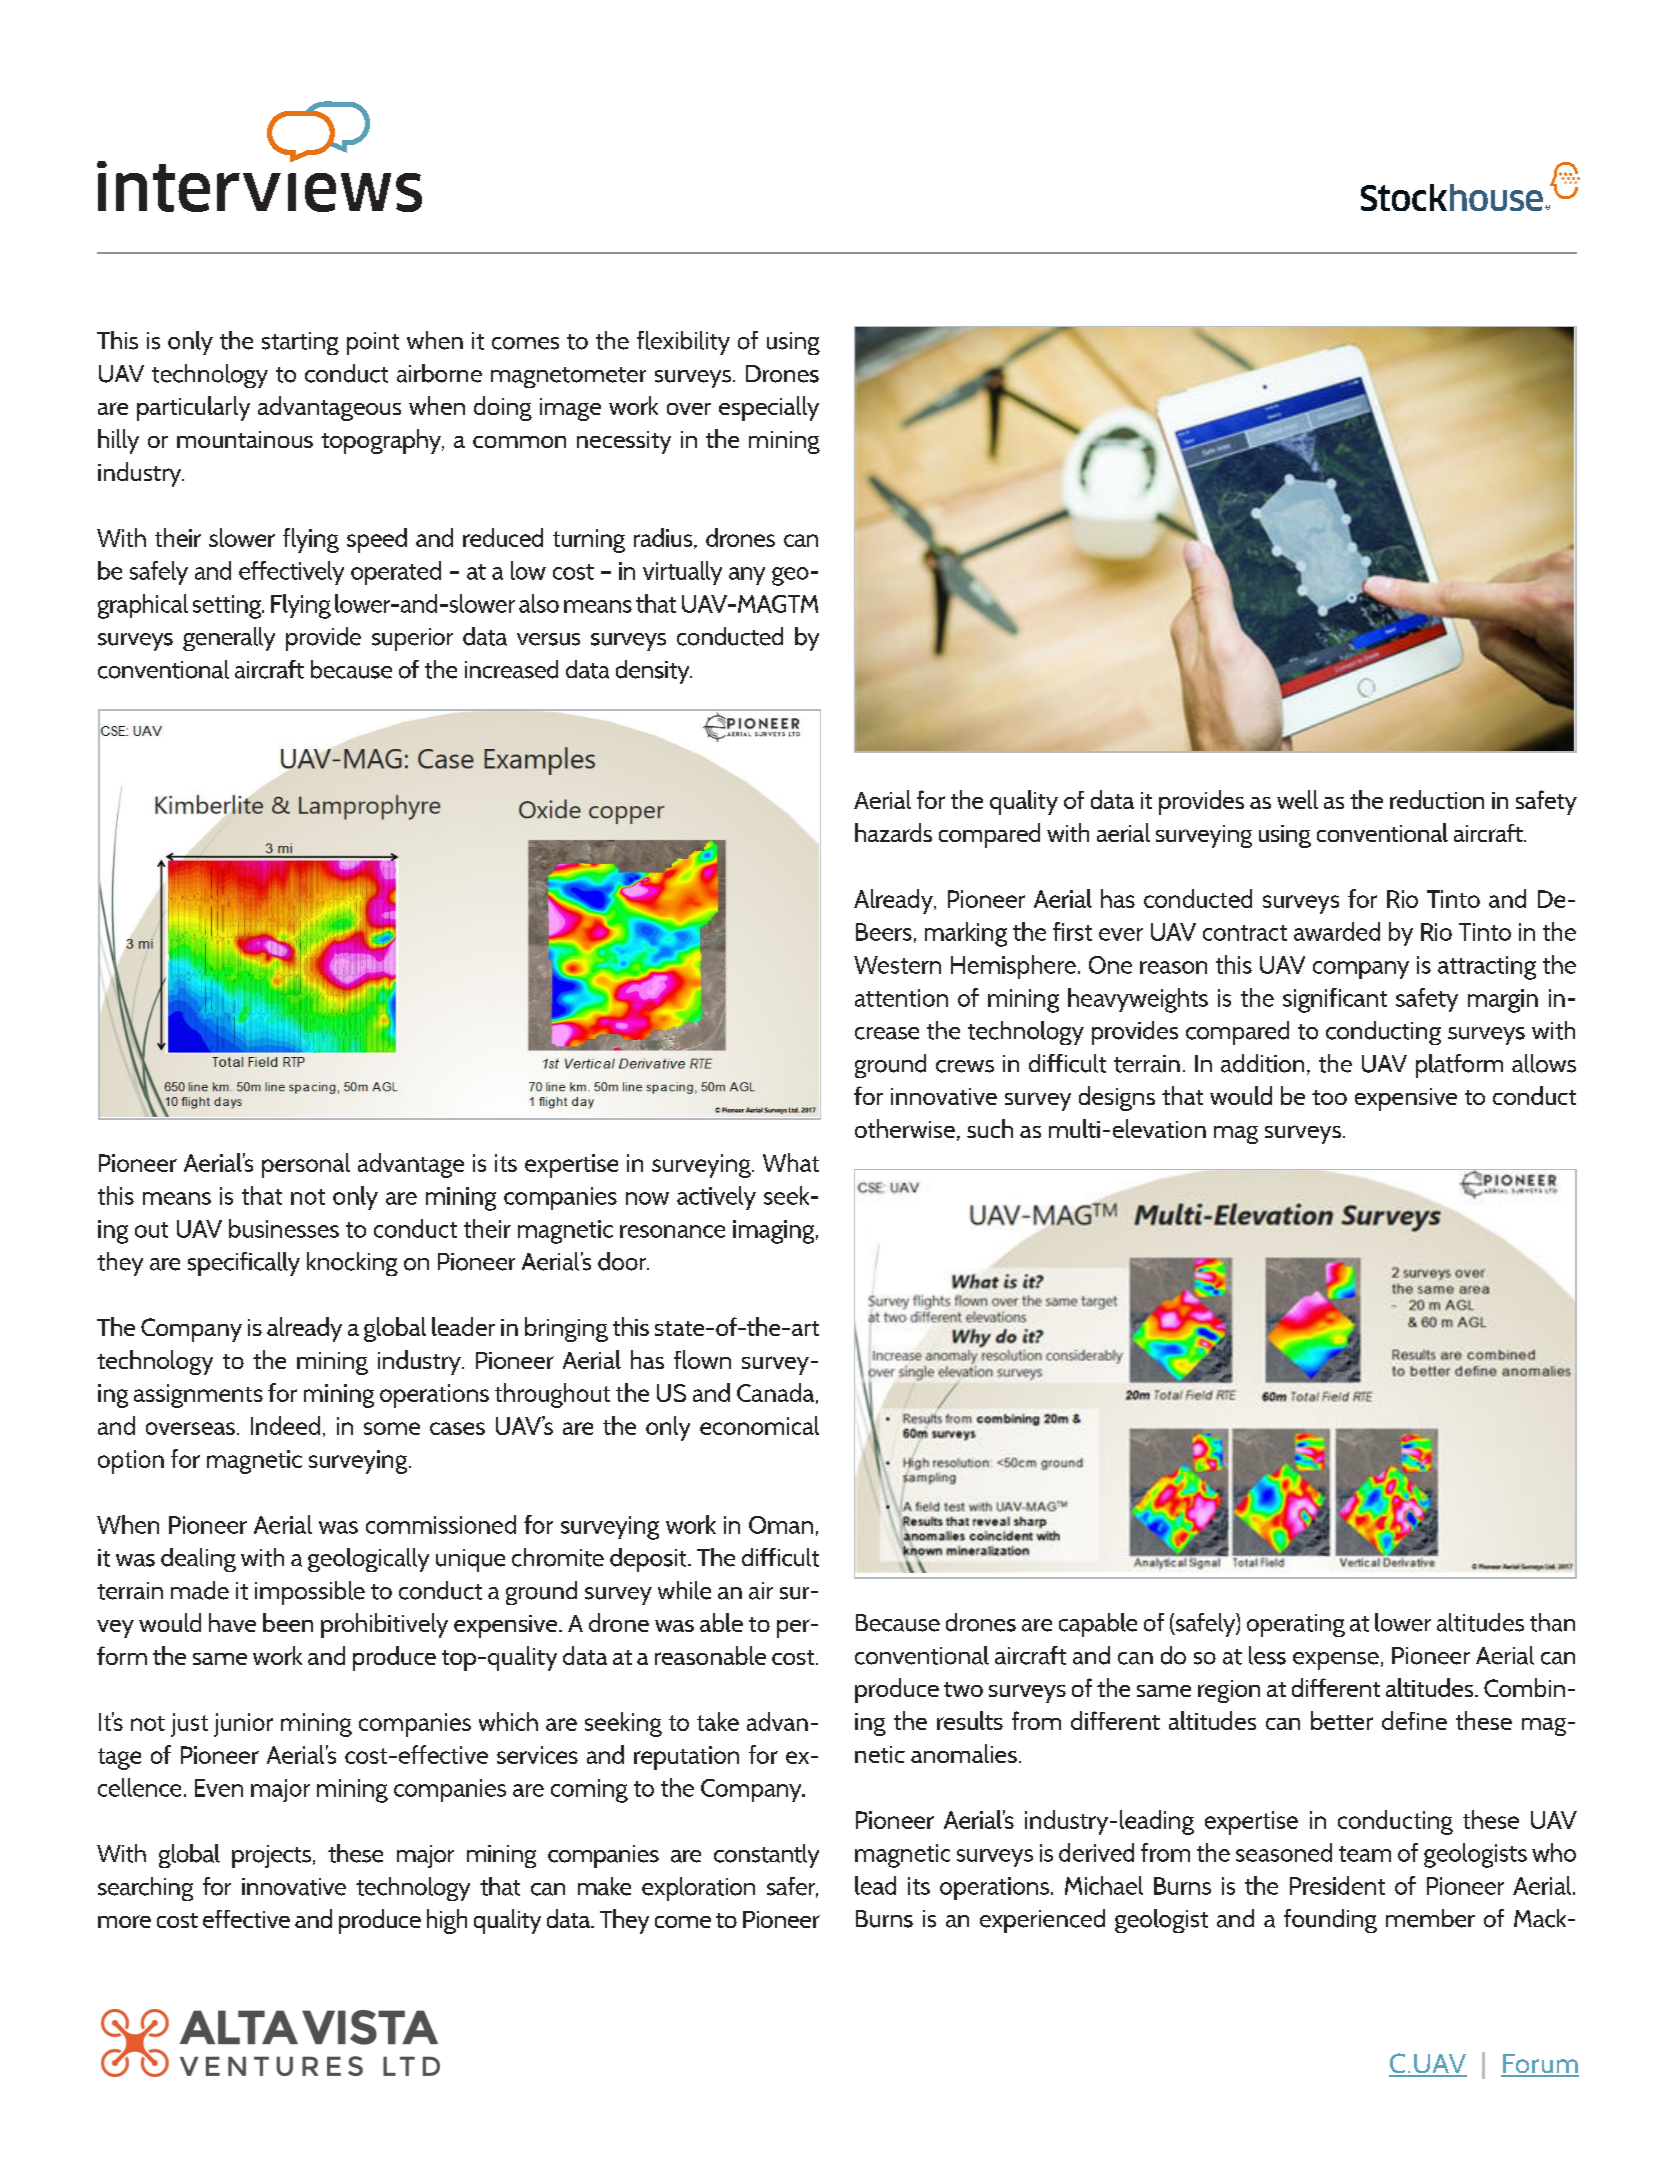 The image size is (1677, 2171). I want to click on too, so click(1329, 1097).
